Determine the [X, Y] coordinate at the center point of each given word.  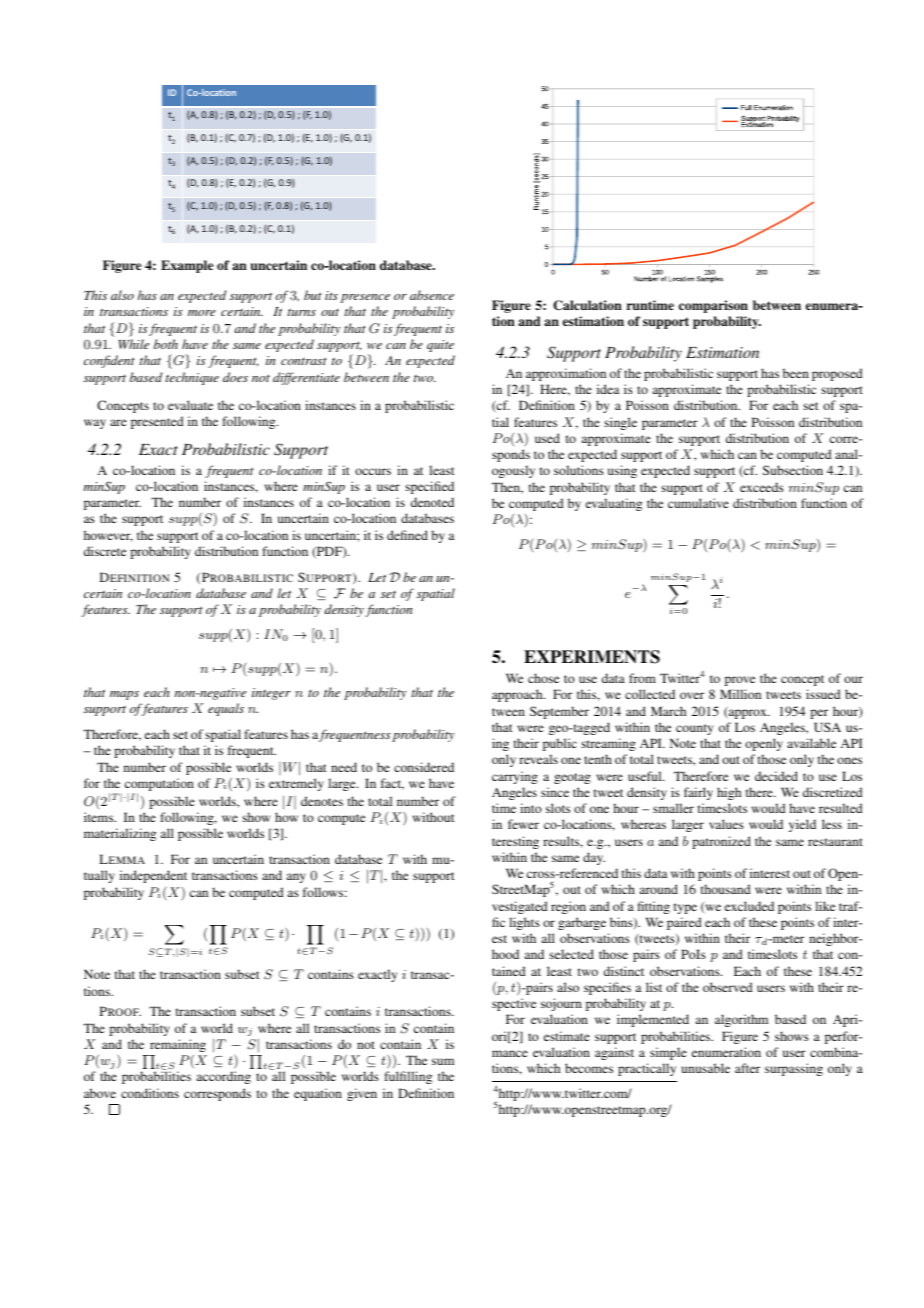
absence [432, 295]
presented [157, 422]
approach [518, 695]
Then [507, 488]
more [202, 313]
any [296, 878]
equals [226, 709]
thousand [726, 889]
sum [443, 1061]
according [224, 1077]
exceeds [762, 487]
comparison [713, 306]
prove [740, 681]
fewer [523, 824]
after [747, 1068]
